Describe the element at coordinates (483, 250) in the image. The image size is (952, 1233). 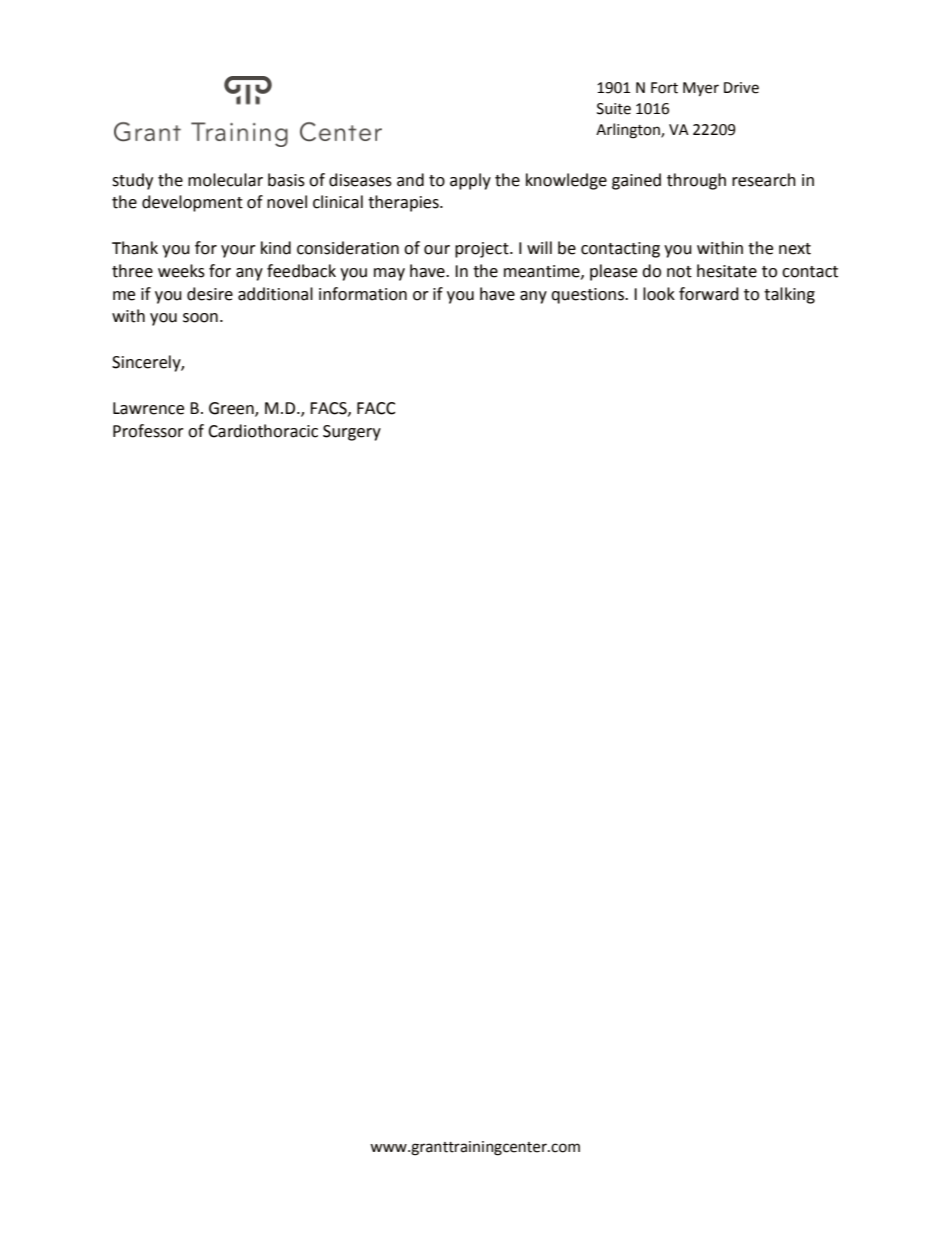
I see `project` at that location.
